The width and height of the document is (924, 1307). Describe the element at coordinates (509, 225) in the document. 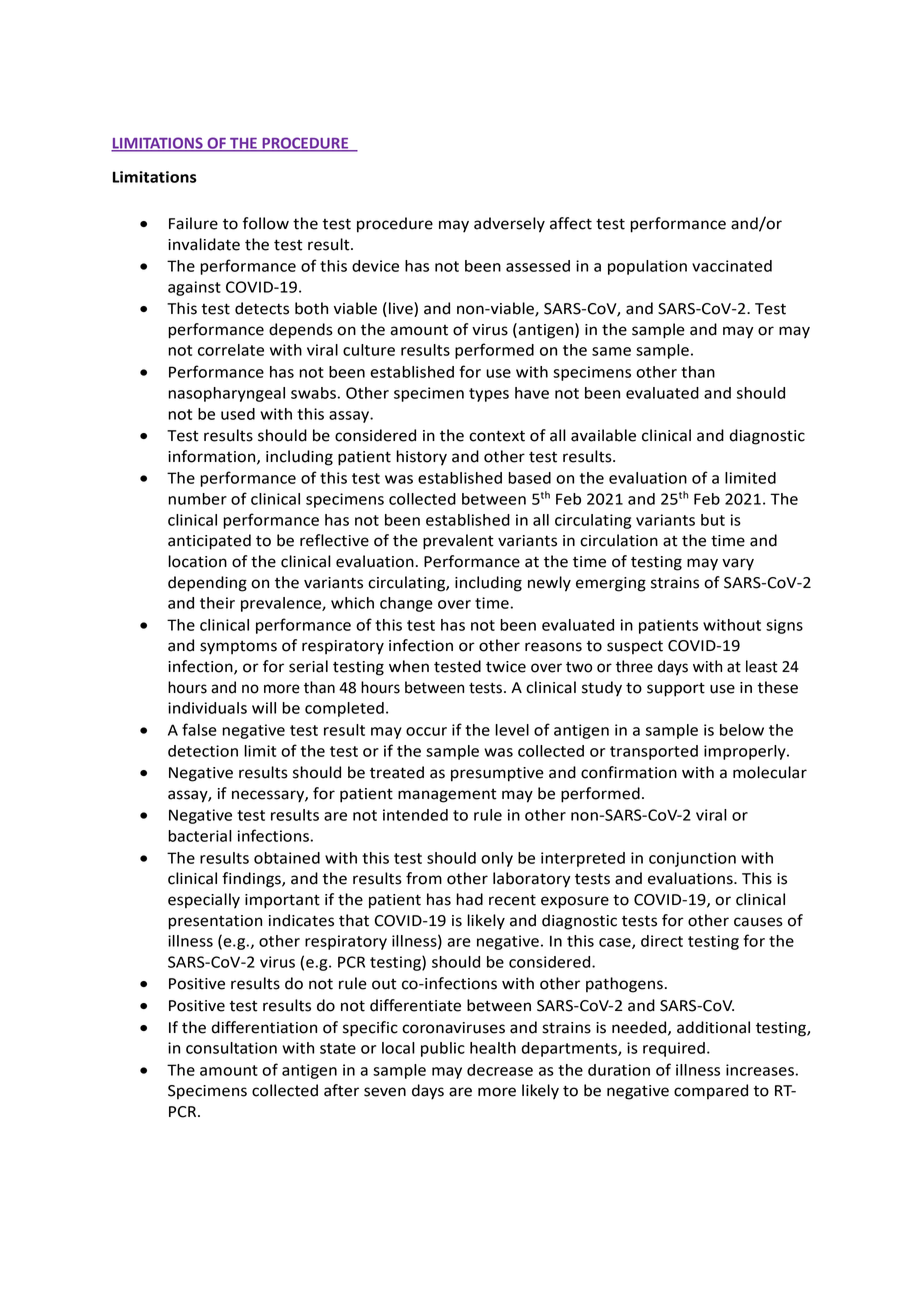

I see `adversely` at that location.
